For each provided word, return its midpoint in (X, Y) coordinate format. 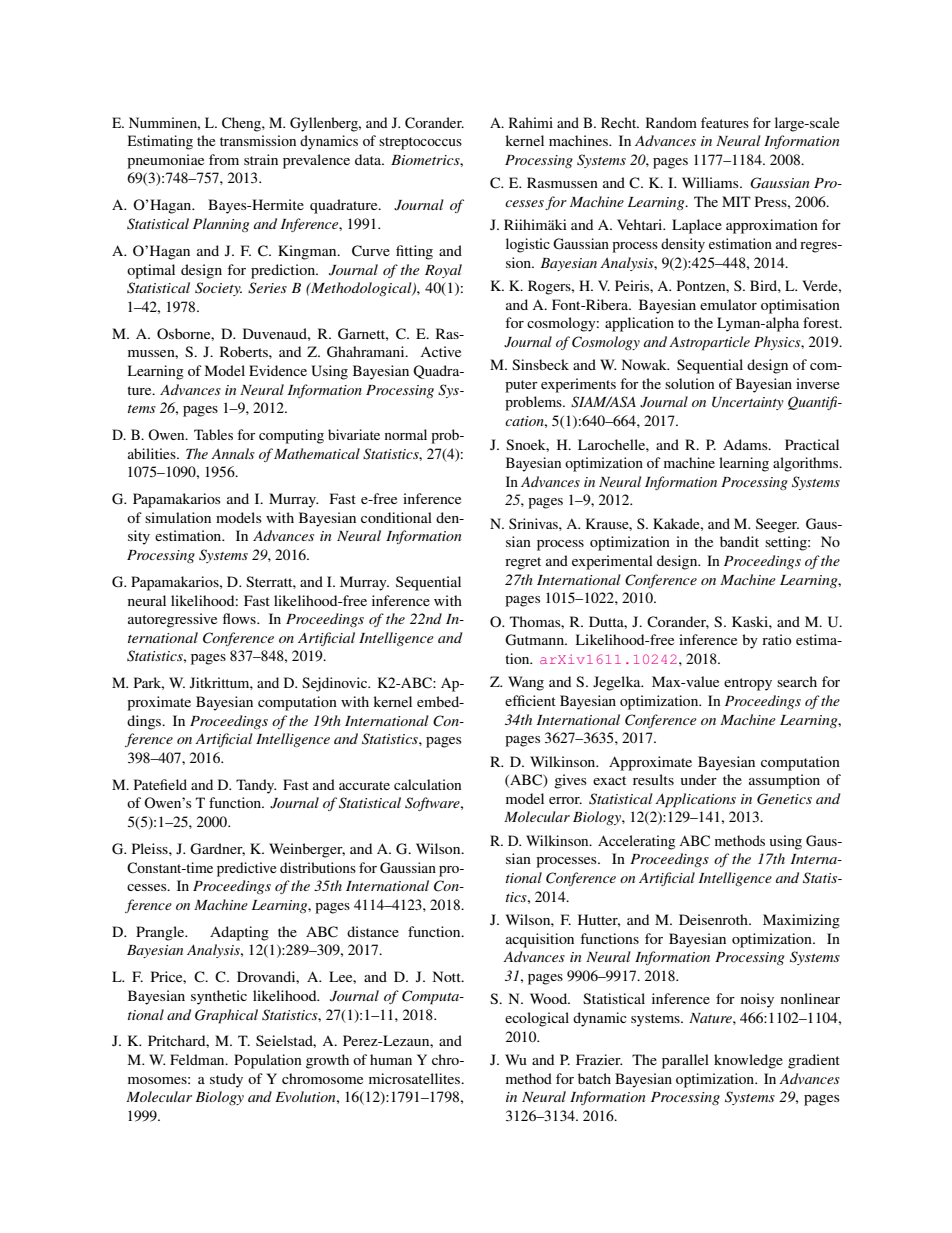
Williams (711, 182)
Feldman (198, 1059)
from (224, 159)
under (699, 779)
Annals (233, 453)
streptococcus (420, 143)
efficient (530, 700)
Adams (746, 444)
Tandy (256, 786)
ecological (537, 1019)
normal (406, 434)
